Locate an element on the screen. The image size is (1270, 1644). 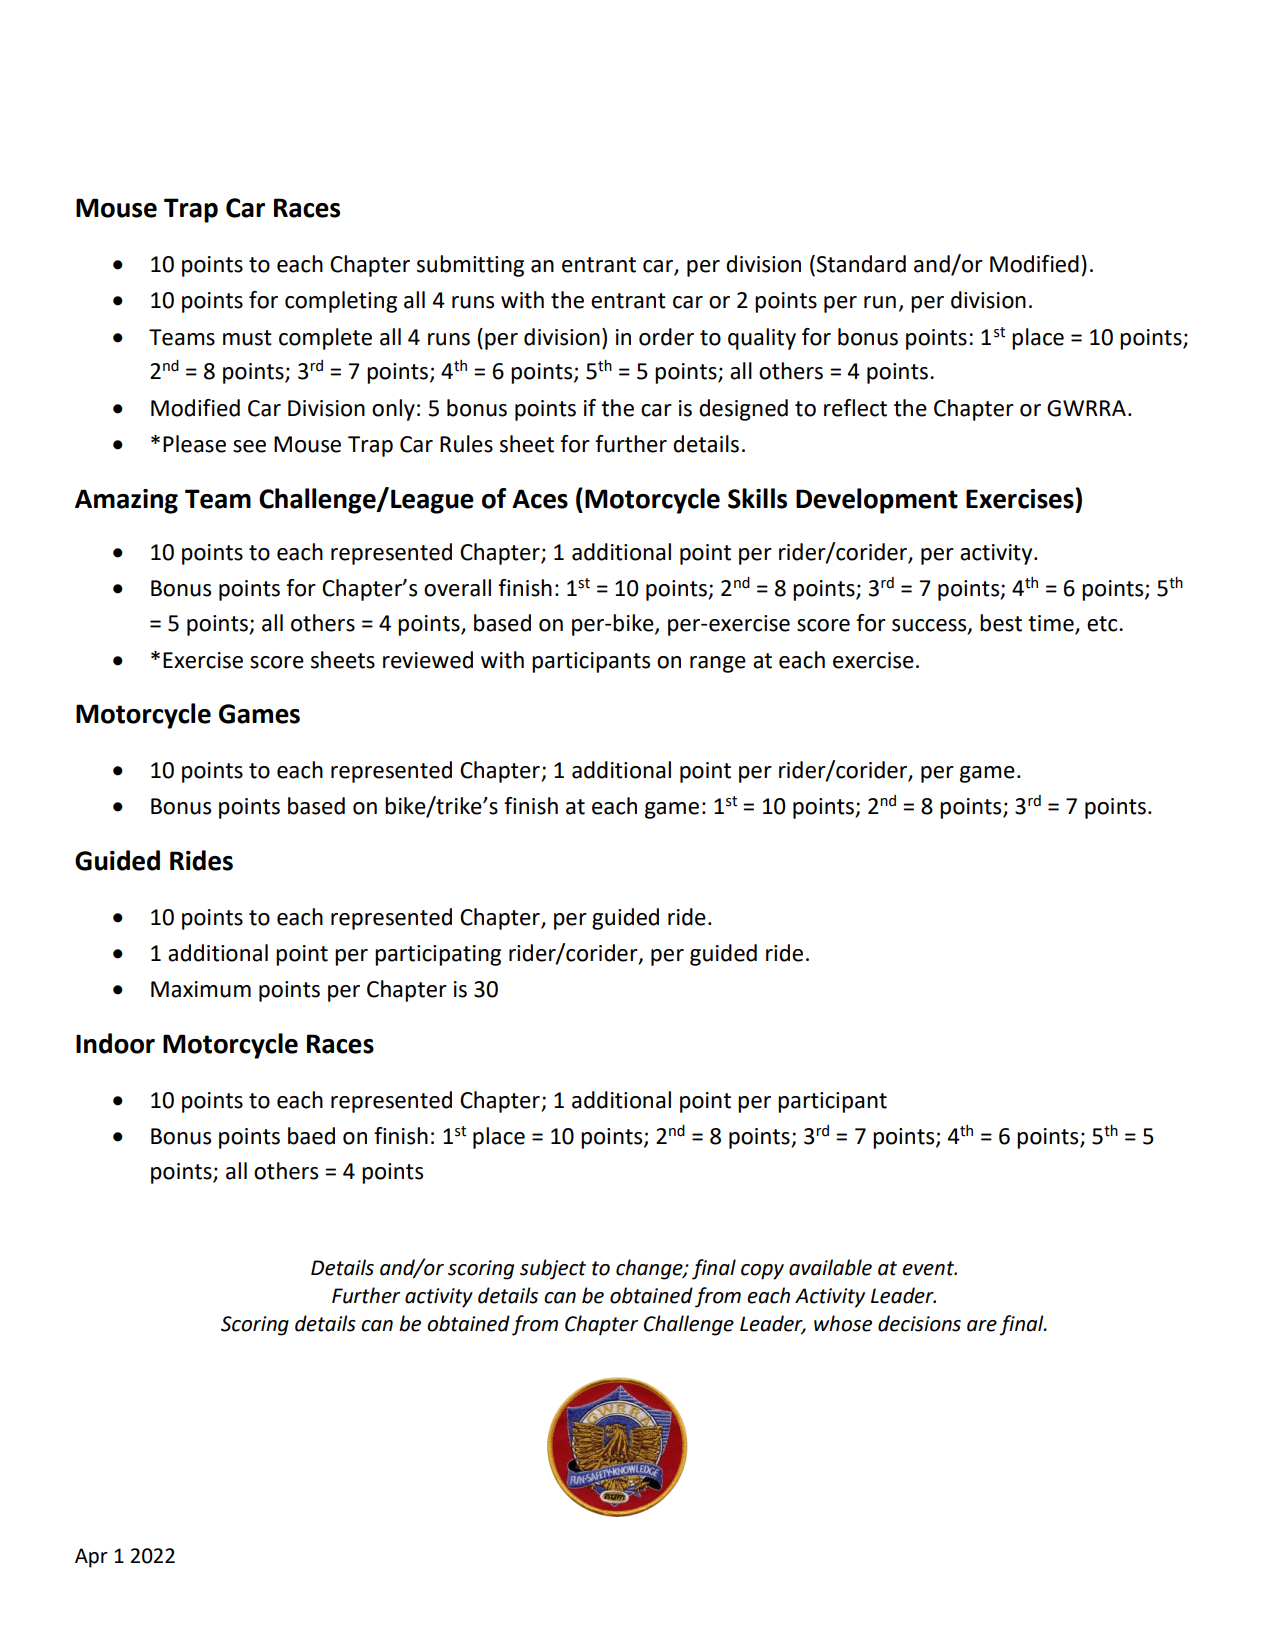
Maximum is located at coordinates (201, 989).
